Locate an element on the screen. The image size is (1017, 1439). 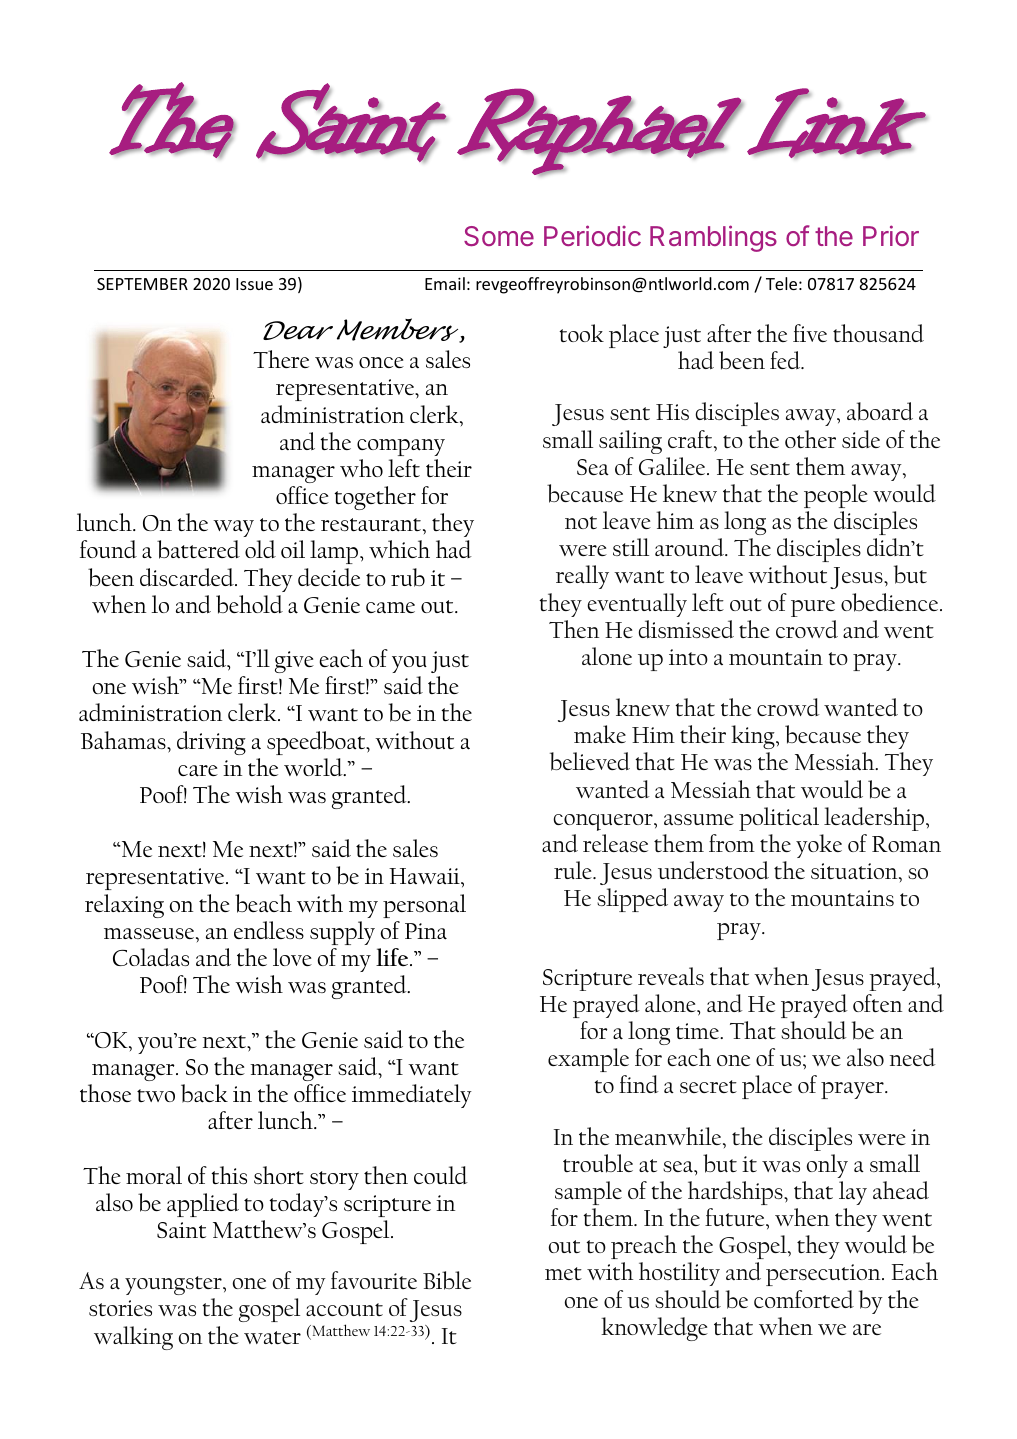
masseuse is located at coordinates (150, 933).
